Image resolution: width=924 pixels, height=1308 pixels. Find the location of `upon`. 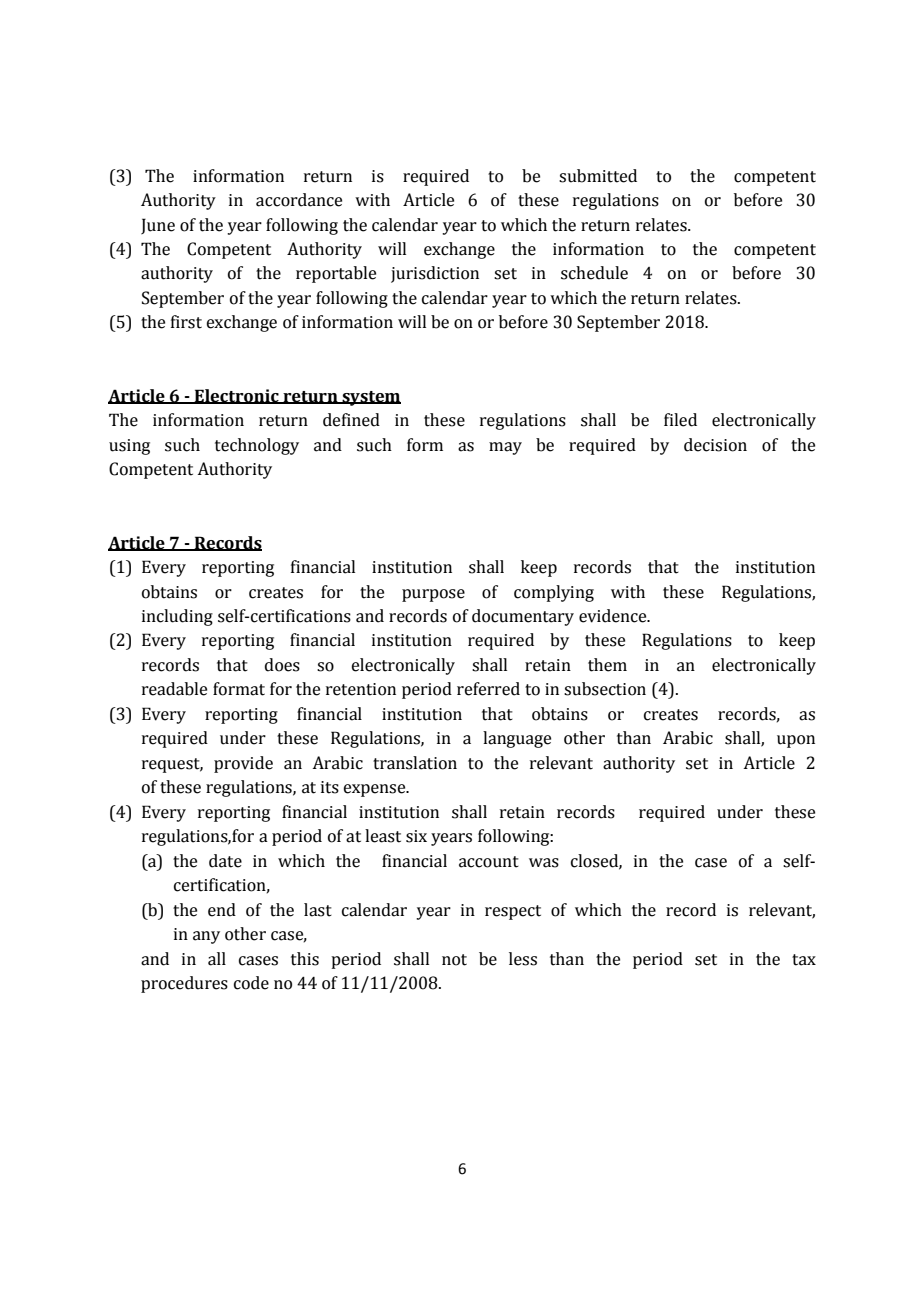

upon is located at coordinates (796, 741).
